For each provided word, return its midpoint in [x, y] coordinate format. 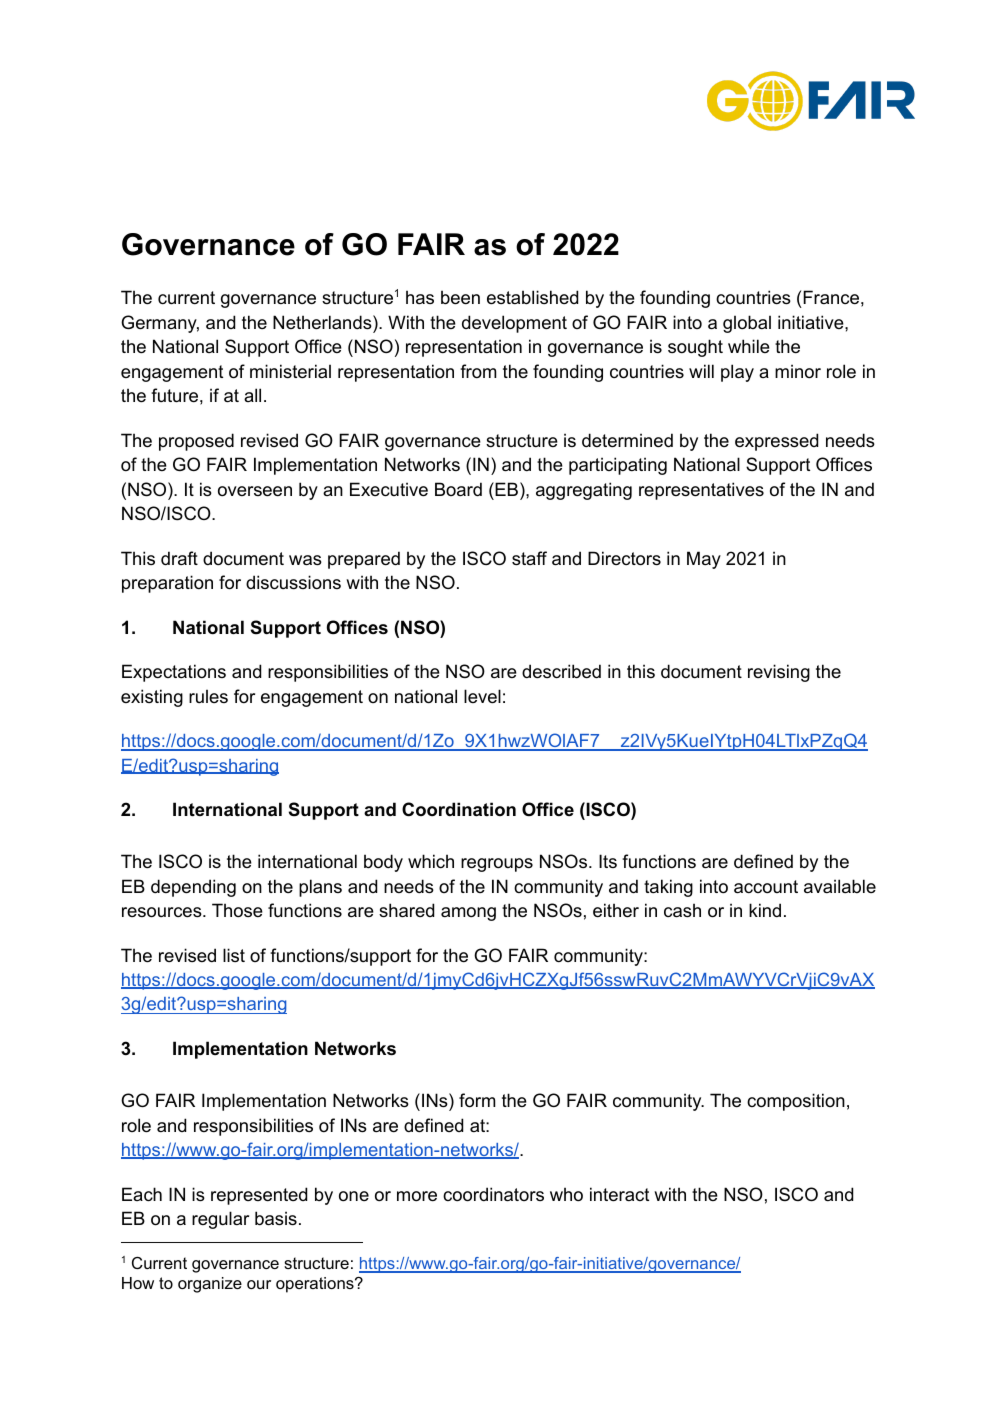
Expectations [174, 673]
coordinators [493, 1194]
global [747, 324]
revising [779, 673]
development [514, 324]
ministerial [290, 371]
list [234, 955]
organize [210, 1285]
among [468, 914]
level [482, 696]
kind [765, 910]
